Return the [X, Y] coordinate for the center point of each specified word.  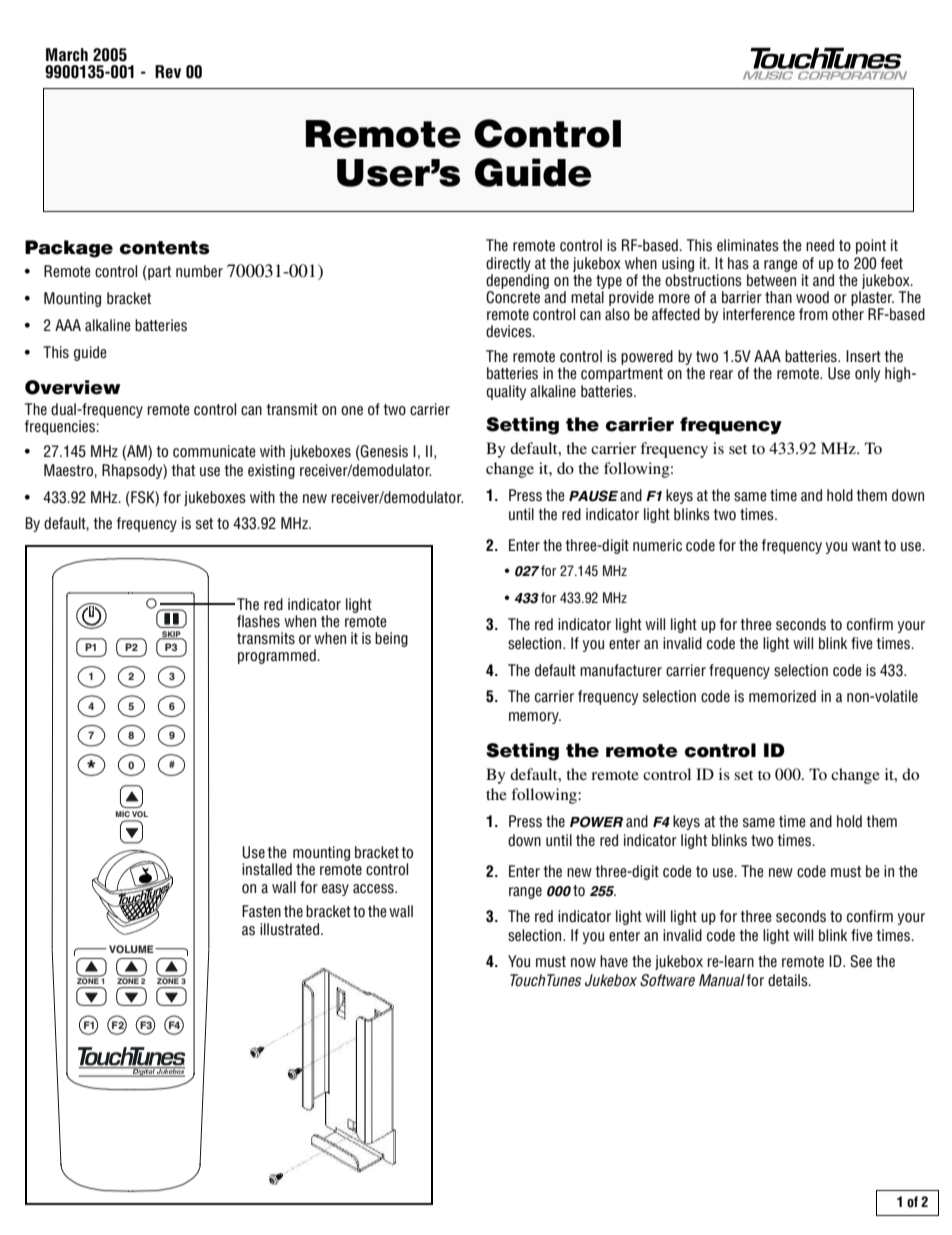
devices [510, 331]
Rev [168, 72]
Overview [73, 387]
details [789, 980]
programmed [278, 656]
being [391, 639]
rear [721, 374]
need [820, 245]
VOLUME [132, 949]
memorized [782, 696]
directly [508, 264]
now [583, 963]
